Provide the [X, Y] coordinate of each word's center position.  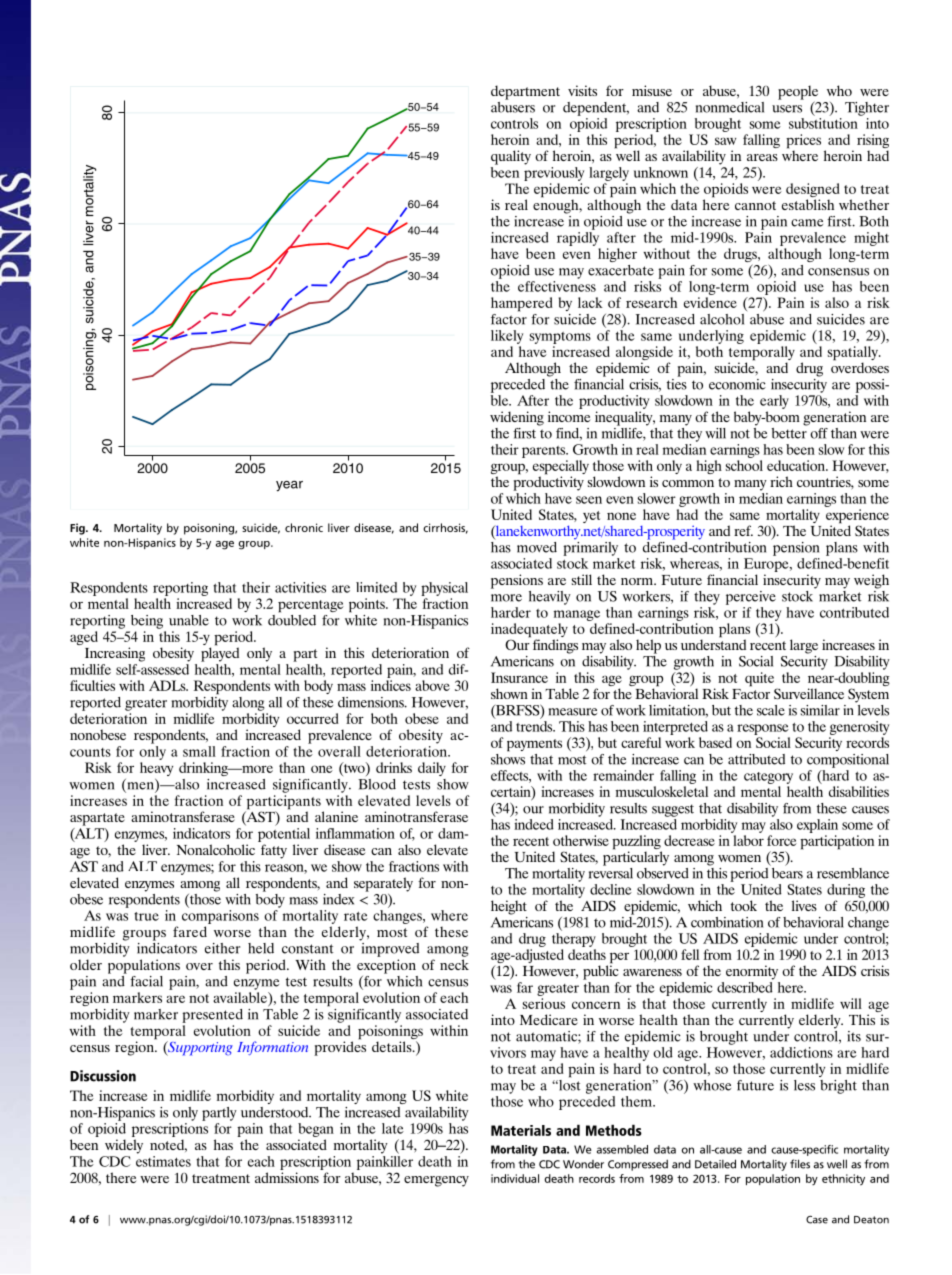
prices [803, 142]
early [774, 402]
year [289, 486]
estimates [163, 1160]
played [220, 653]
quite [759, 679]
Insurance [519, 677]
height [509, 907]
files [800, 1164]
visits [582, 90]
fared [190, 931]
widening [517, 418]
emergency [436, 1181]
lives [804, 905]
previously [554, 172]
